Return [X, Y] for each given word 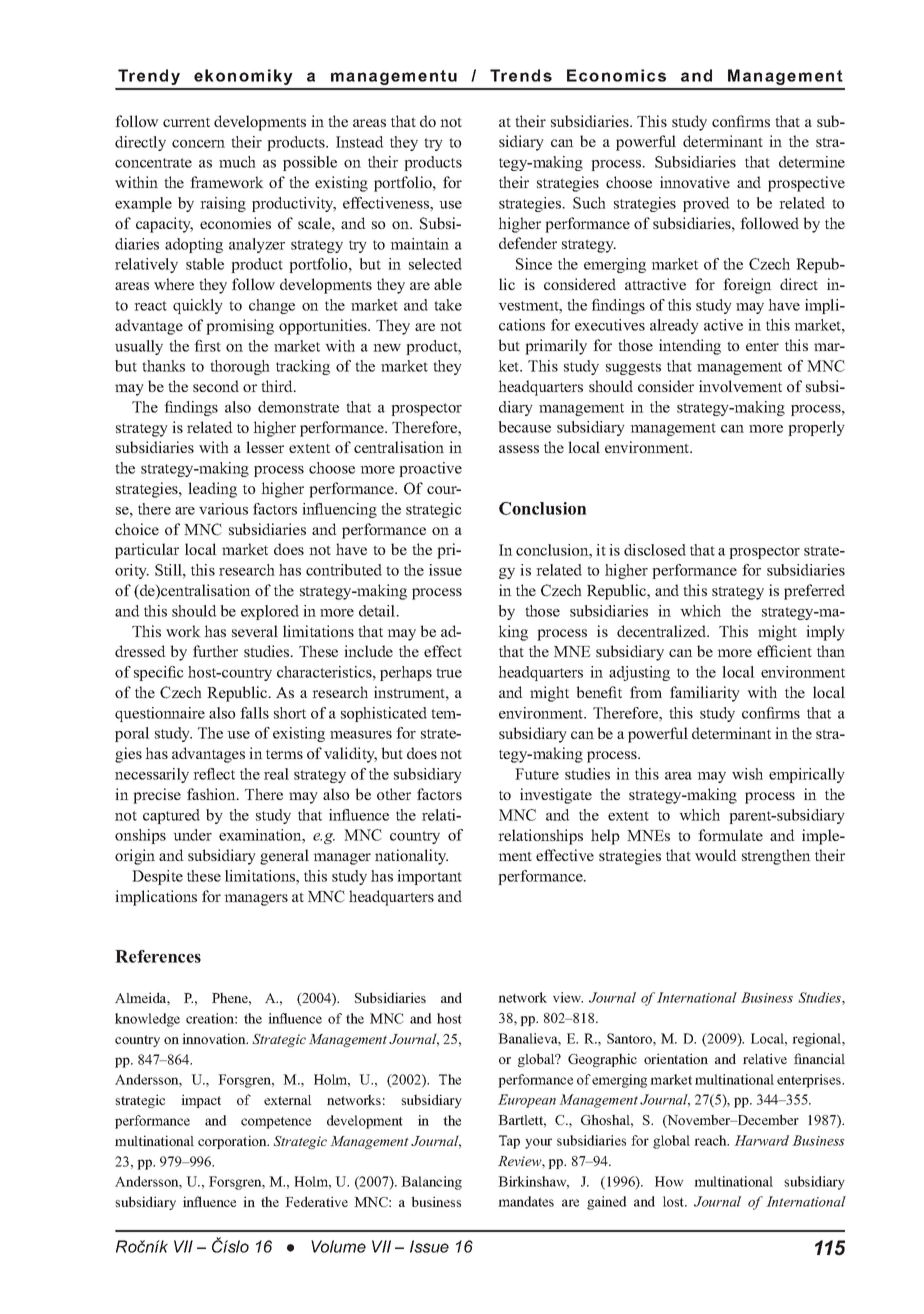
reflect [214, 774]
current [186, 122]
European [527, 1101]
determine [812, 162]
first [207, 346]
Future [537, 774]
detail [378, 611]
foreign [747, 286]
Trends [521, 75]
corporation [233, 1142]
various [223, 509]
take [448, 305]
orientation [676, 1058]
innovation [215, 1038]
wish [747, 774]
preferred [814, 592]
